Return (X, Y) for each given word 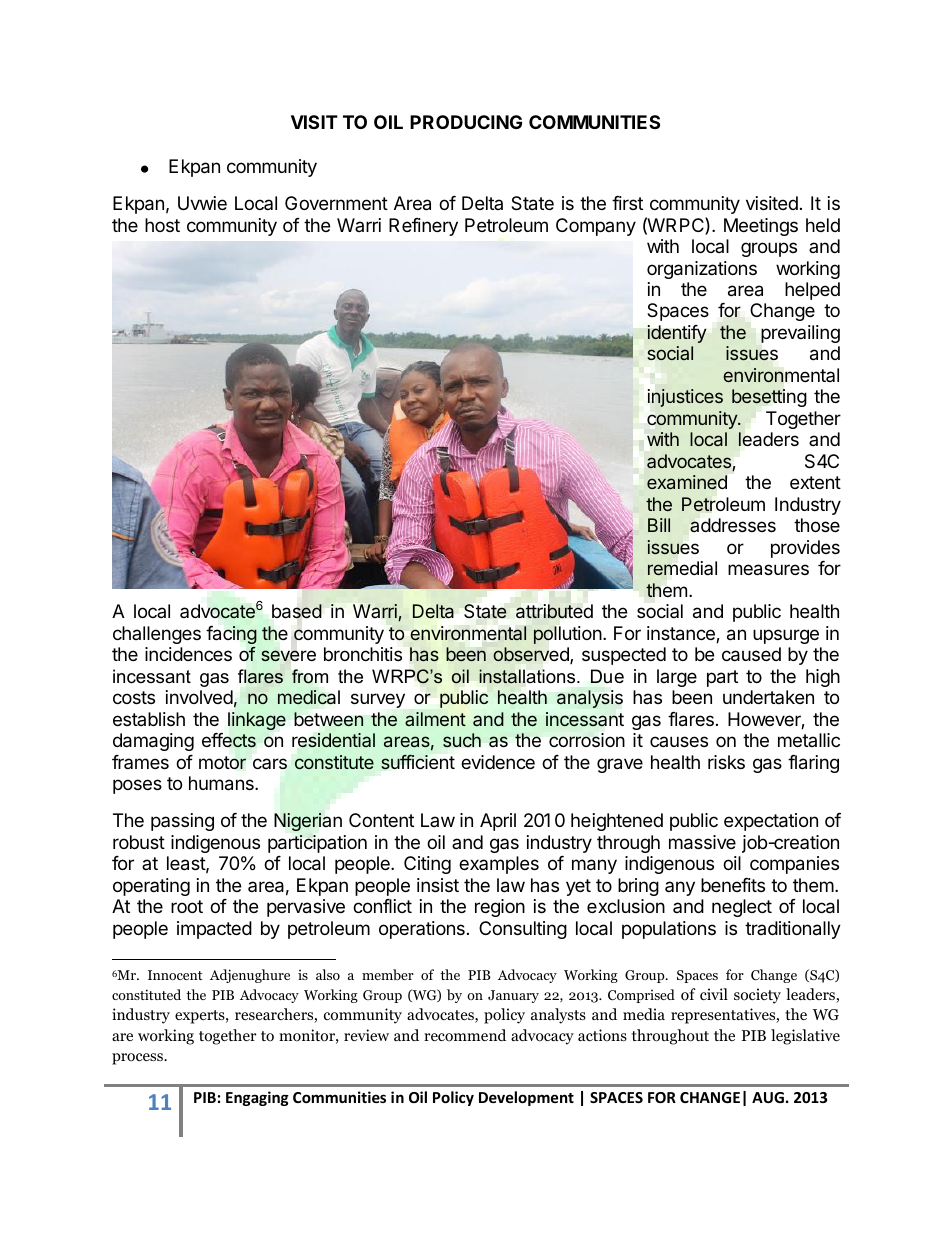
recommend (465, 1035)
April (498, 822)
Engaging (257, 1098)
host (162, 225)
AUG (768, 1097)
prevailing (800, 334)
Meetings (761, 227)
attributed (554, 611)
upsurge (786, 636)
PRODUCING (466, 122)
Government (336, 203)
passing (182, 822)
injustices (685, 398)
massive (702, 842)
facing (231, 636)
